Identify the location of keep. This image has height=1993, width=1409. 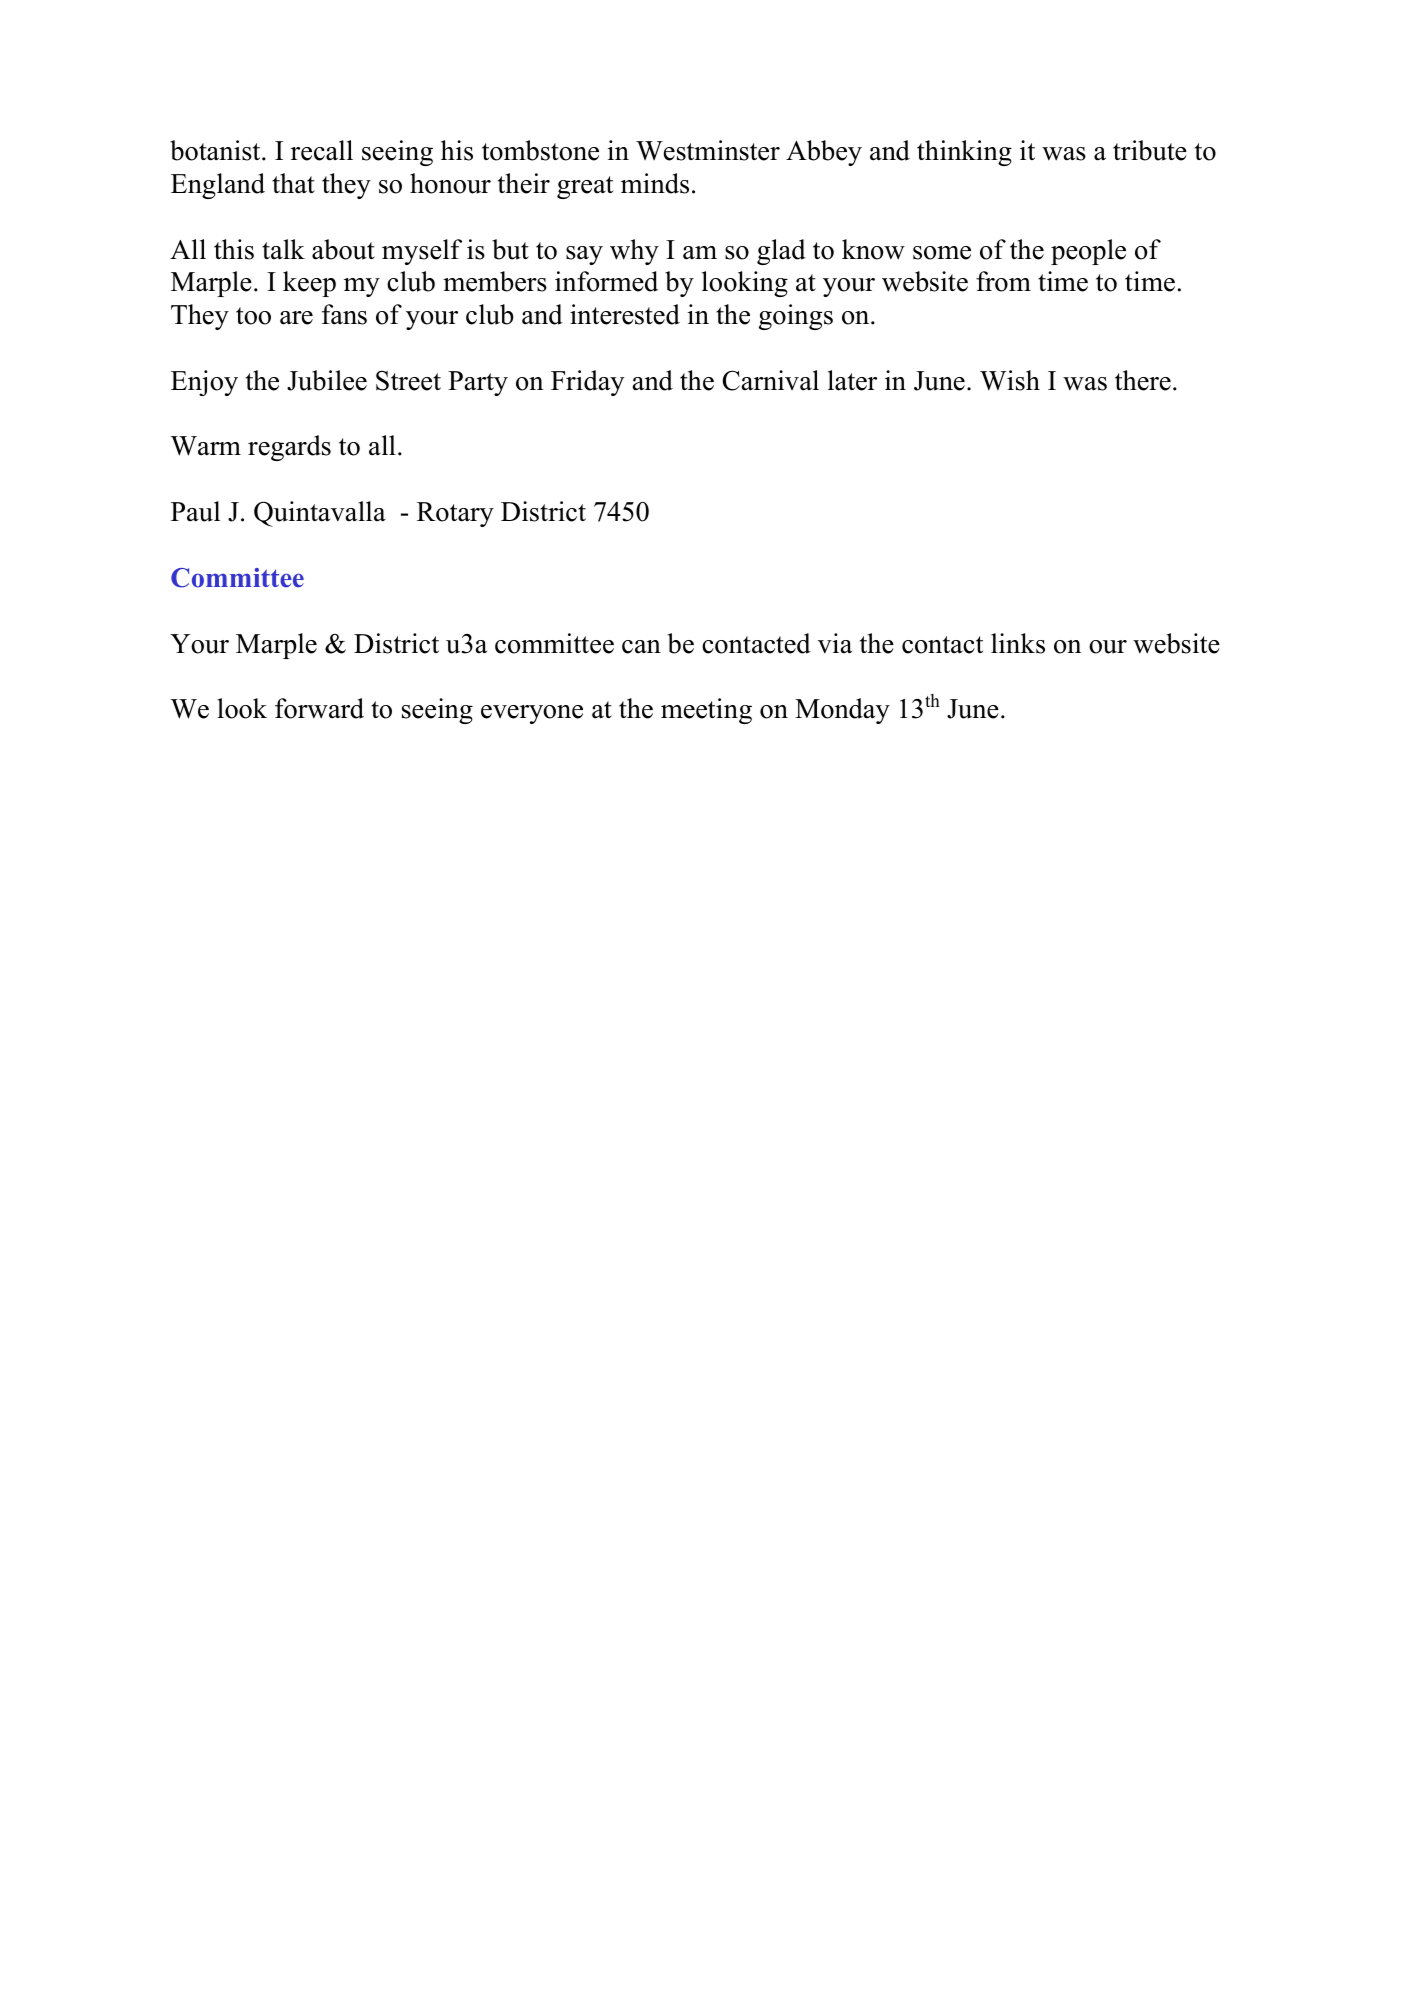
(309, 284).
